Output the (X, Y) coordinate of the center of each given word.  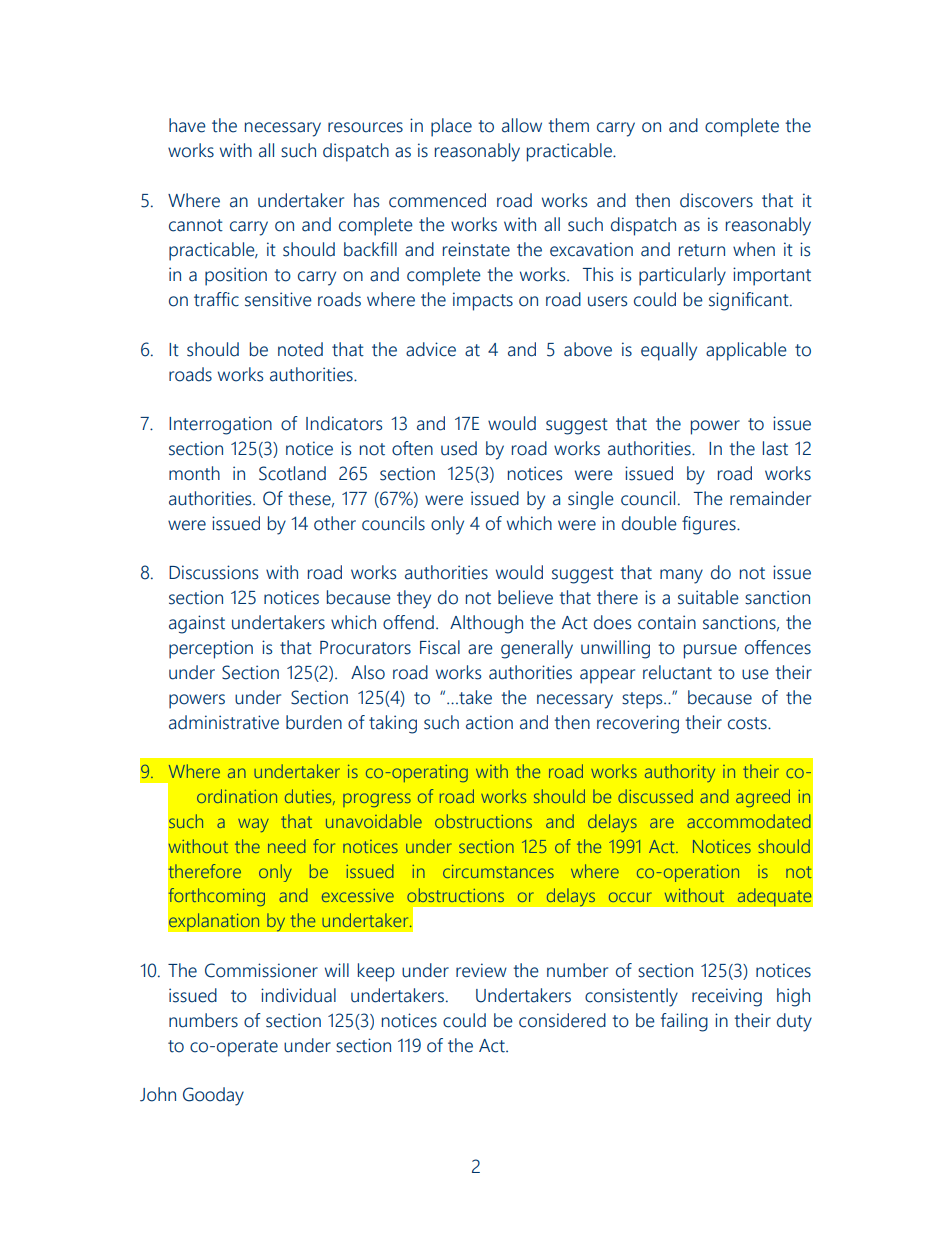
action (489, 722)
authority (680, 773)
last (775, 448)
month (194, 473)
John (158, 1094)
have (187, 125)
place (451, 127)
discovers (716, 200)
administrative (224, 722)
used (459, 448)
